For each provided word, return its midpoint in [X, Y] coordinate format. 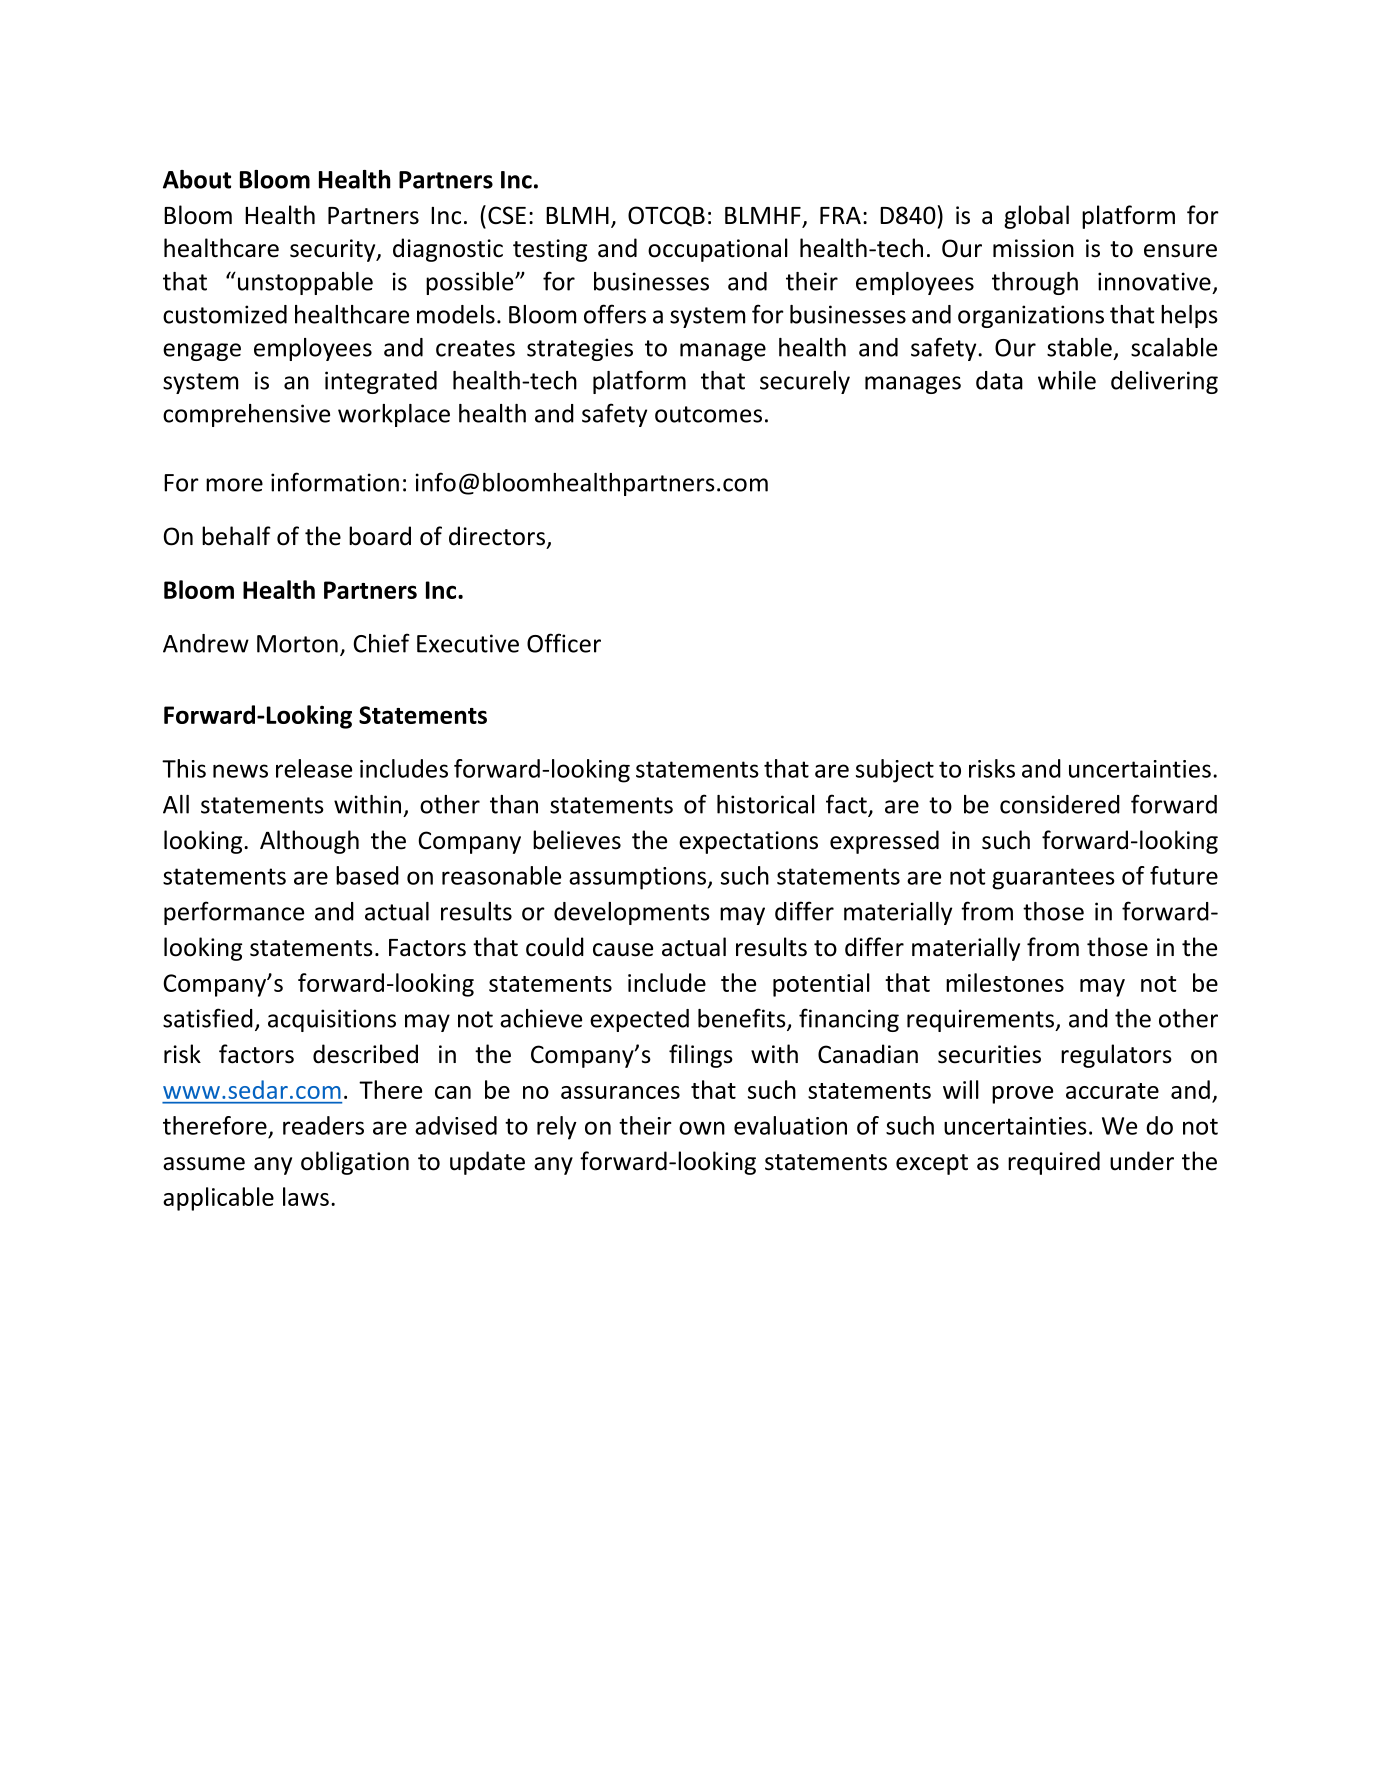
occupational [718, 250]
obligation [355, 1163]
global [1036, 217]
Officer [564, 643]
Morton [297, 644]
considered [1060, 804]
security [334, 250]
